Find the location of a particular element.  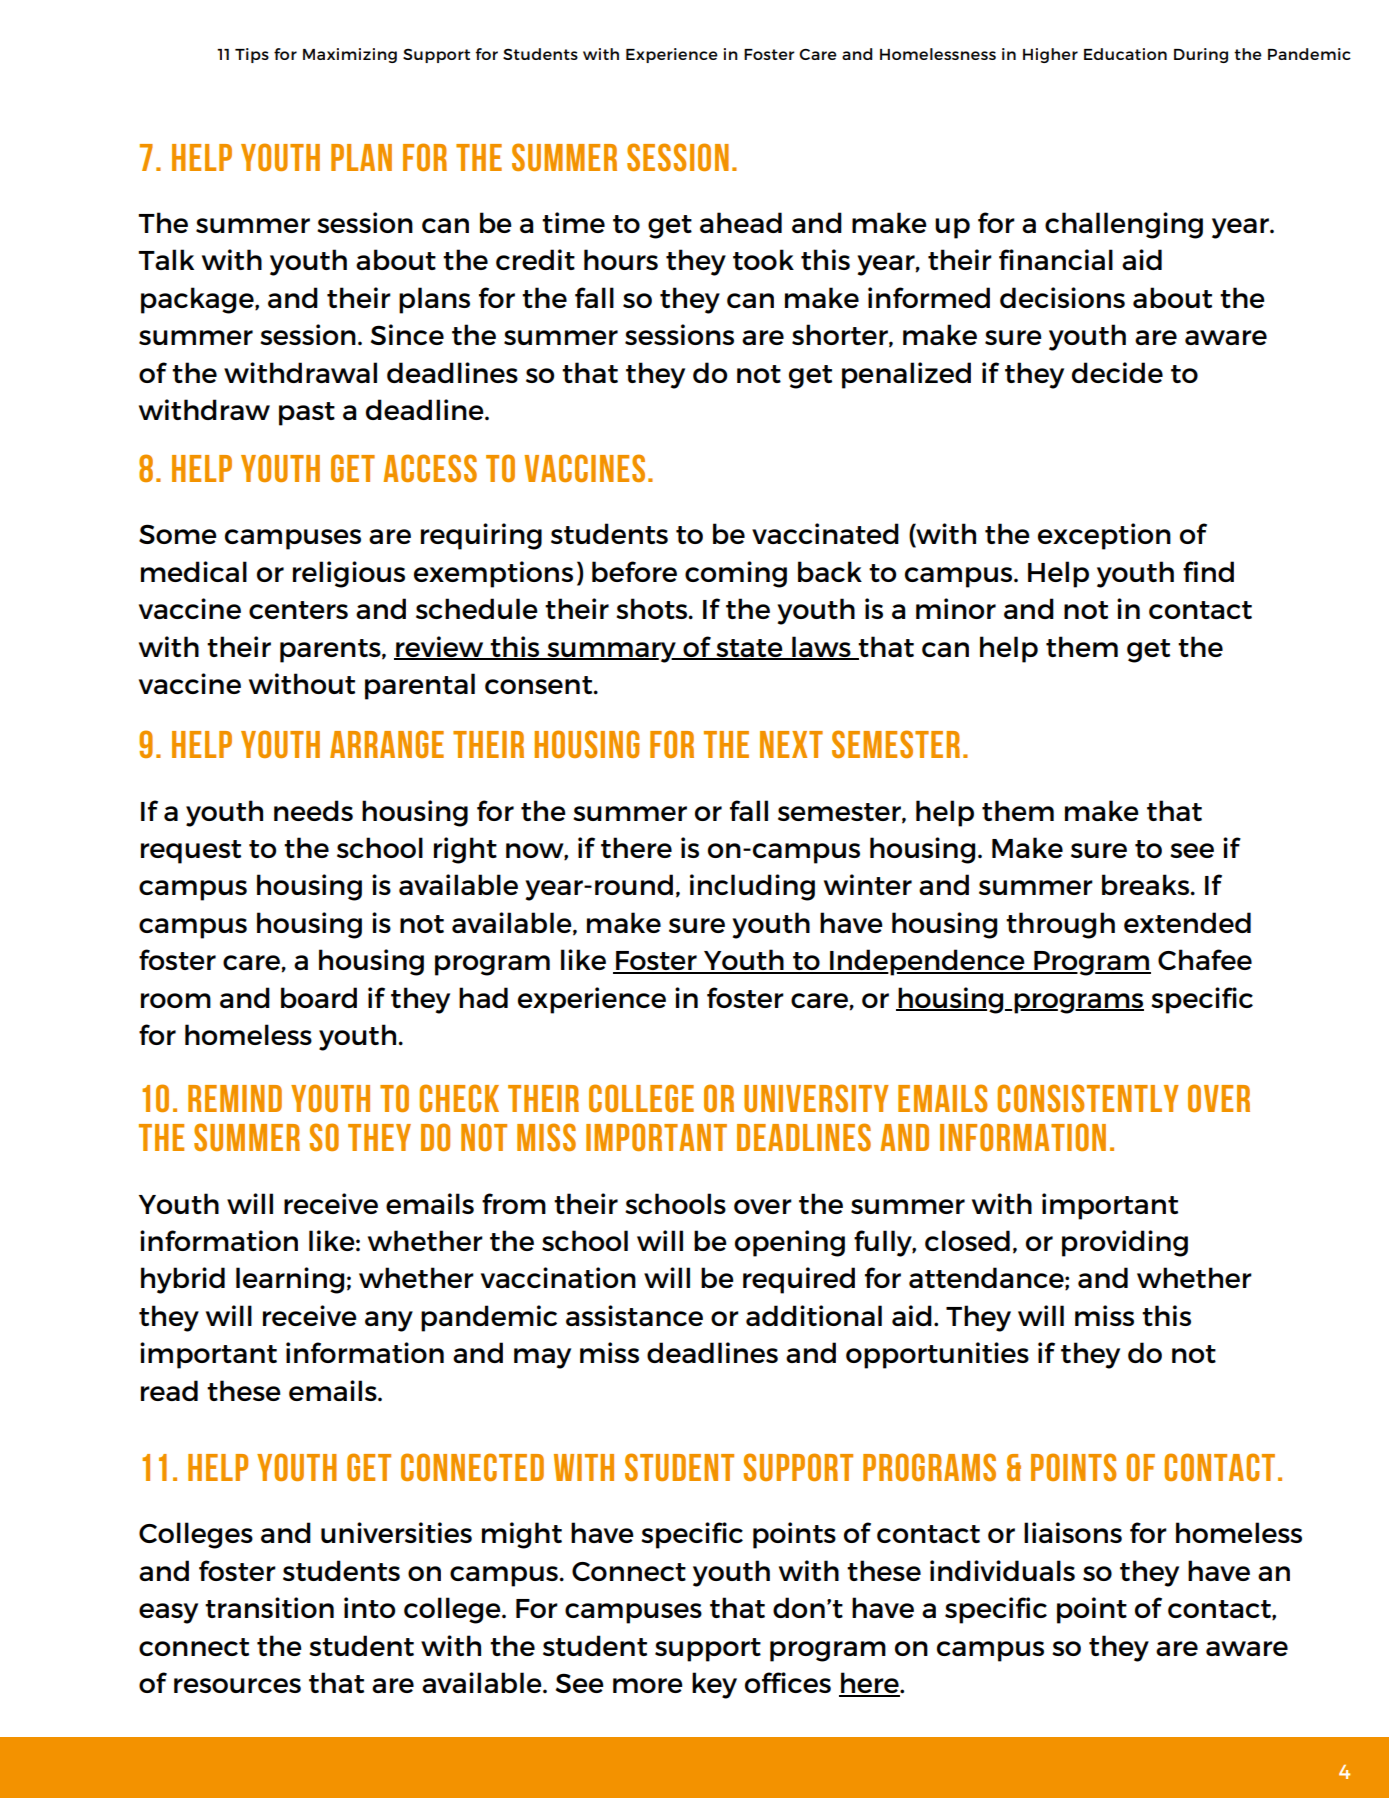

CONSISTENTLY is located at coordinates (1088, 1098).
